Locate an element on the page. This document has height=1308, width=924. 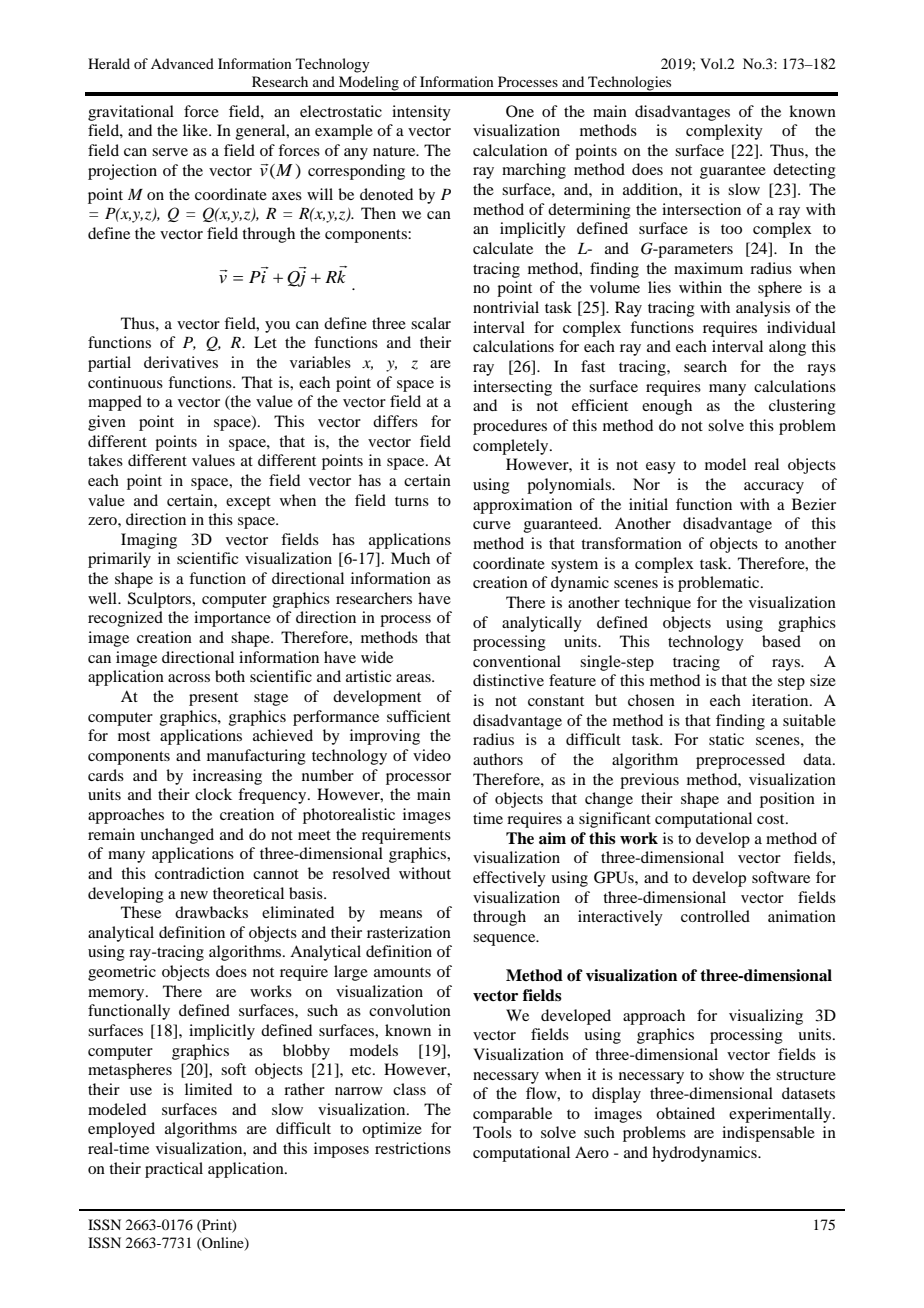
like is located at coordinates (196, 130).
